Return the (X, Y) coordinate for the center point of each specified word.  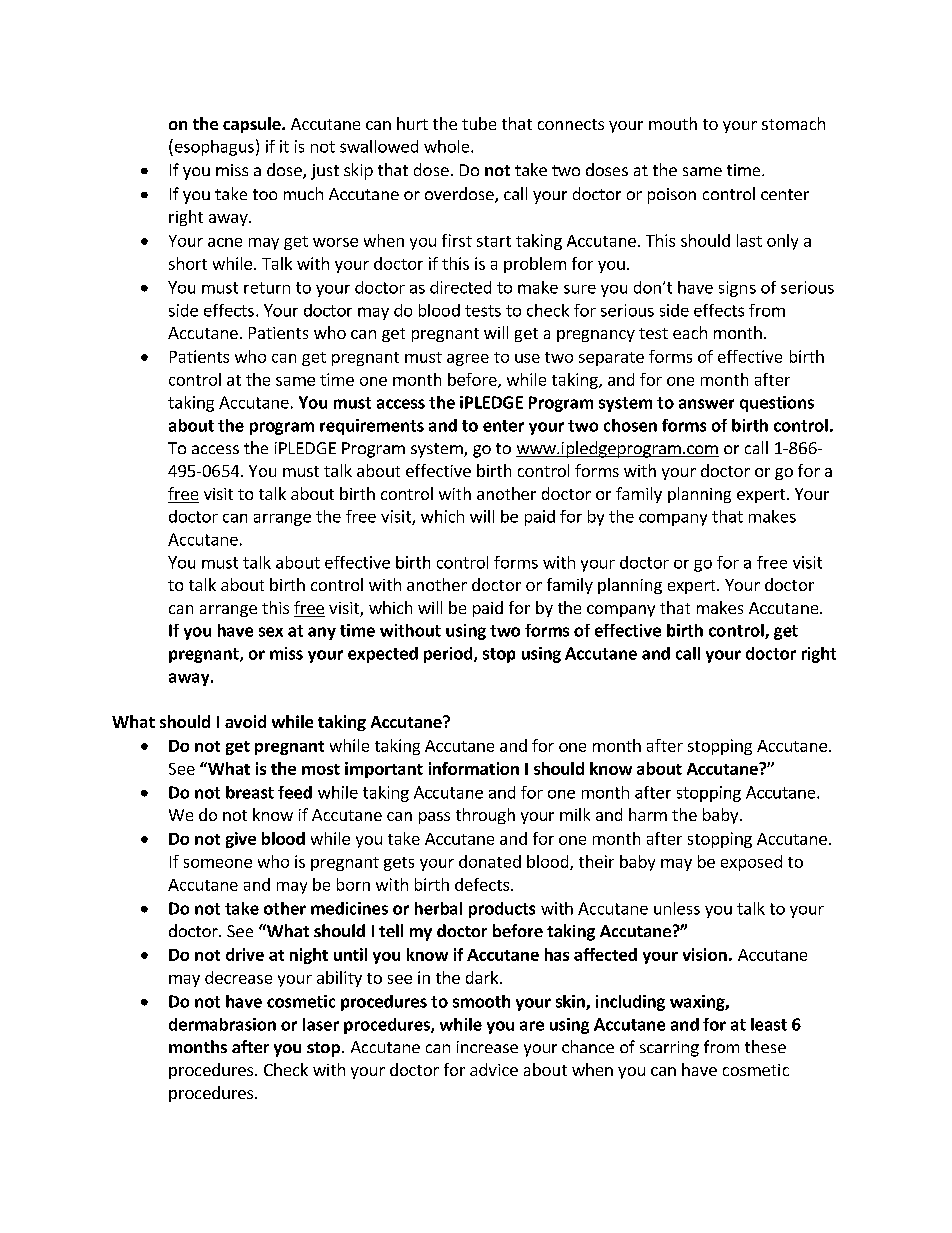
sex (271, 632)
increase (487, 1047)
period (449, 655)
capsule (253, 125)
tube (479, 123)
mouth (673, 123)
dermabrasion (222, 1024)
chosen (630, 425)
